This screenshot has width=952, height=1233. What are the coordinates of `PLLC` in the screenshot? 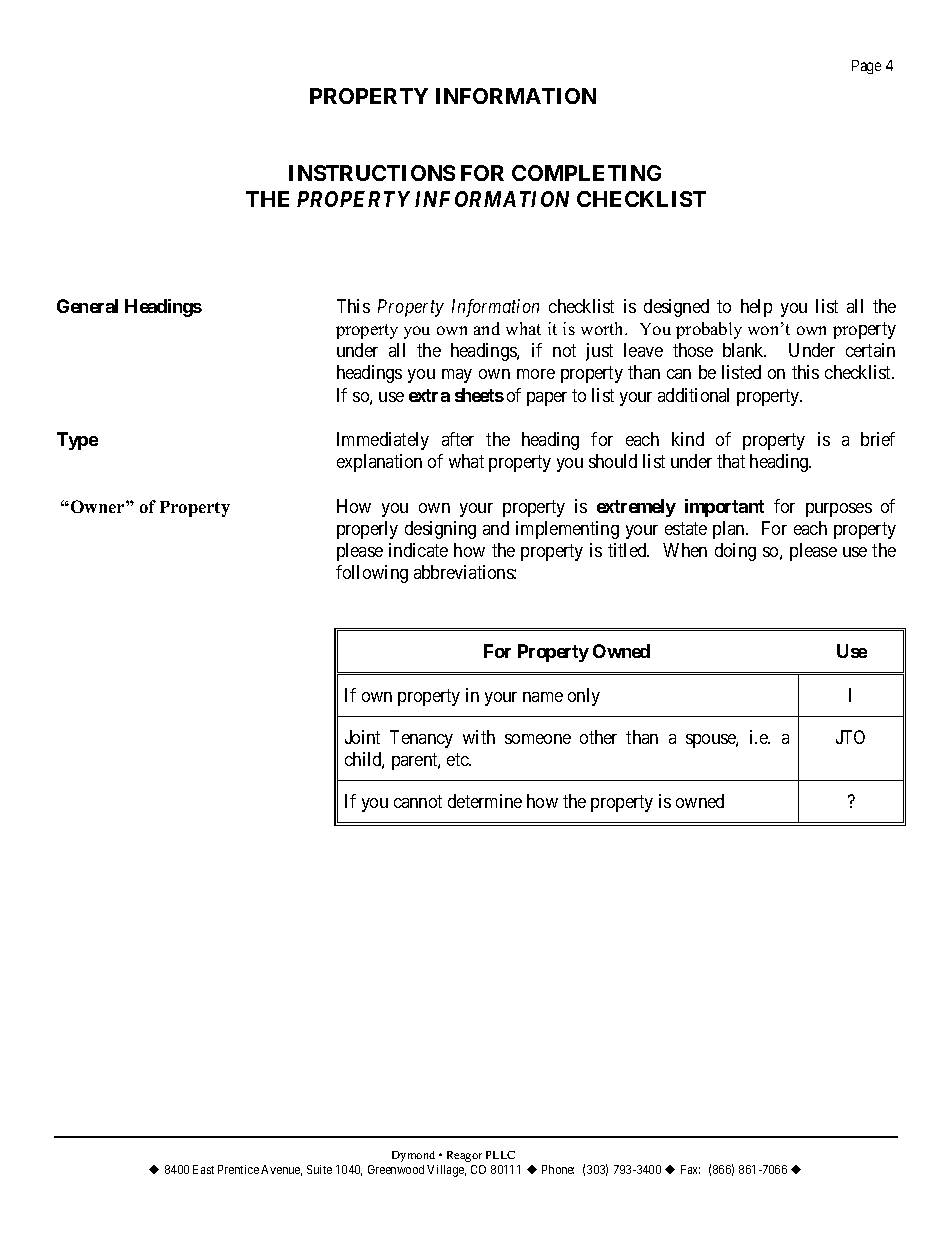 It's located at (500, 1155).
